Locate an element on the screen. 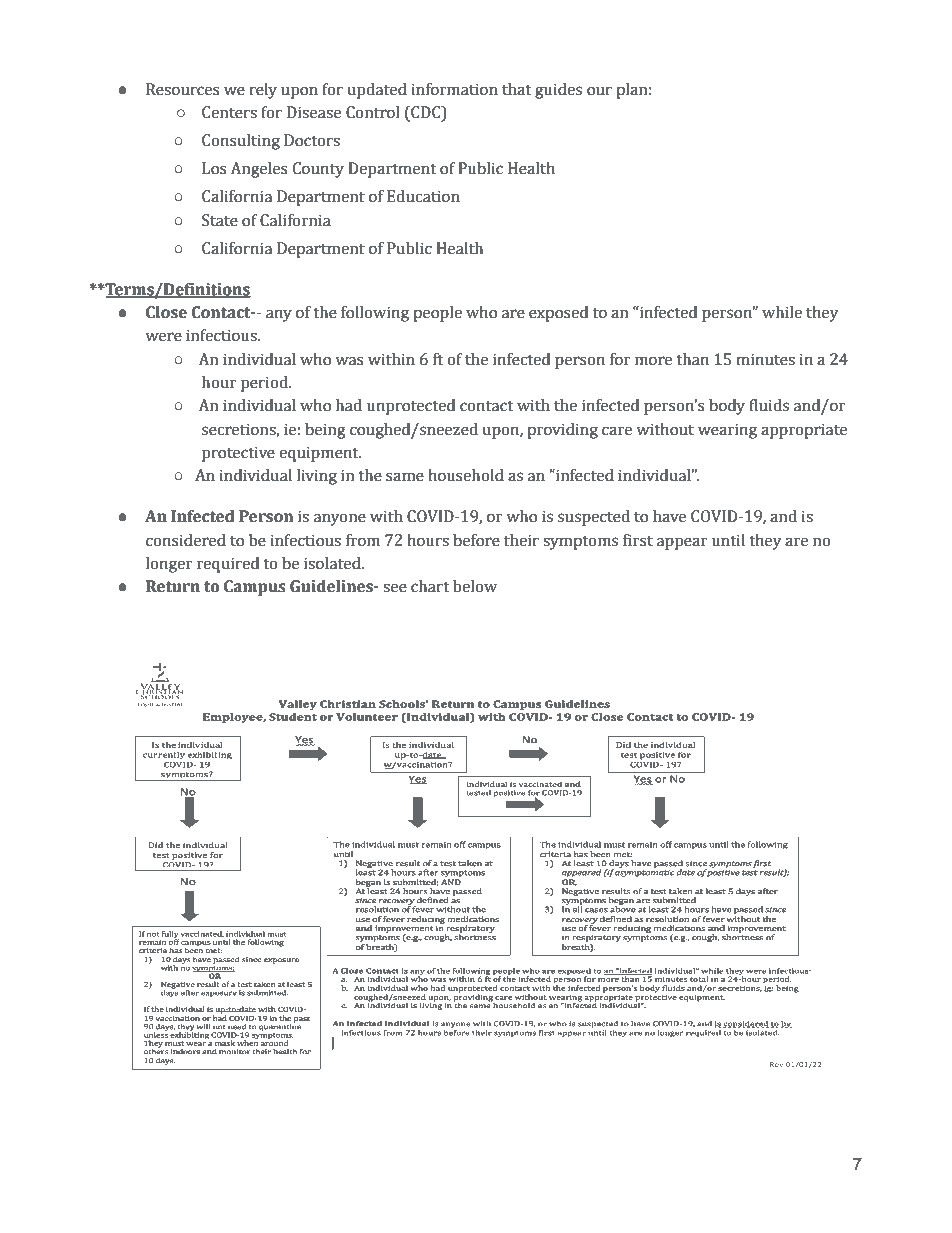 The height and width of the screenshot is (1233, 952). than is located at coordinates (692, 359).
